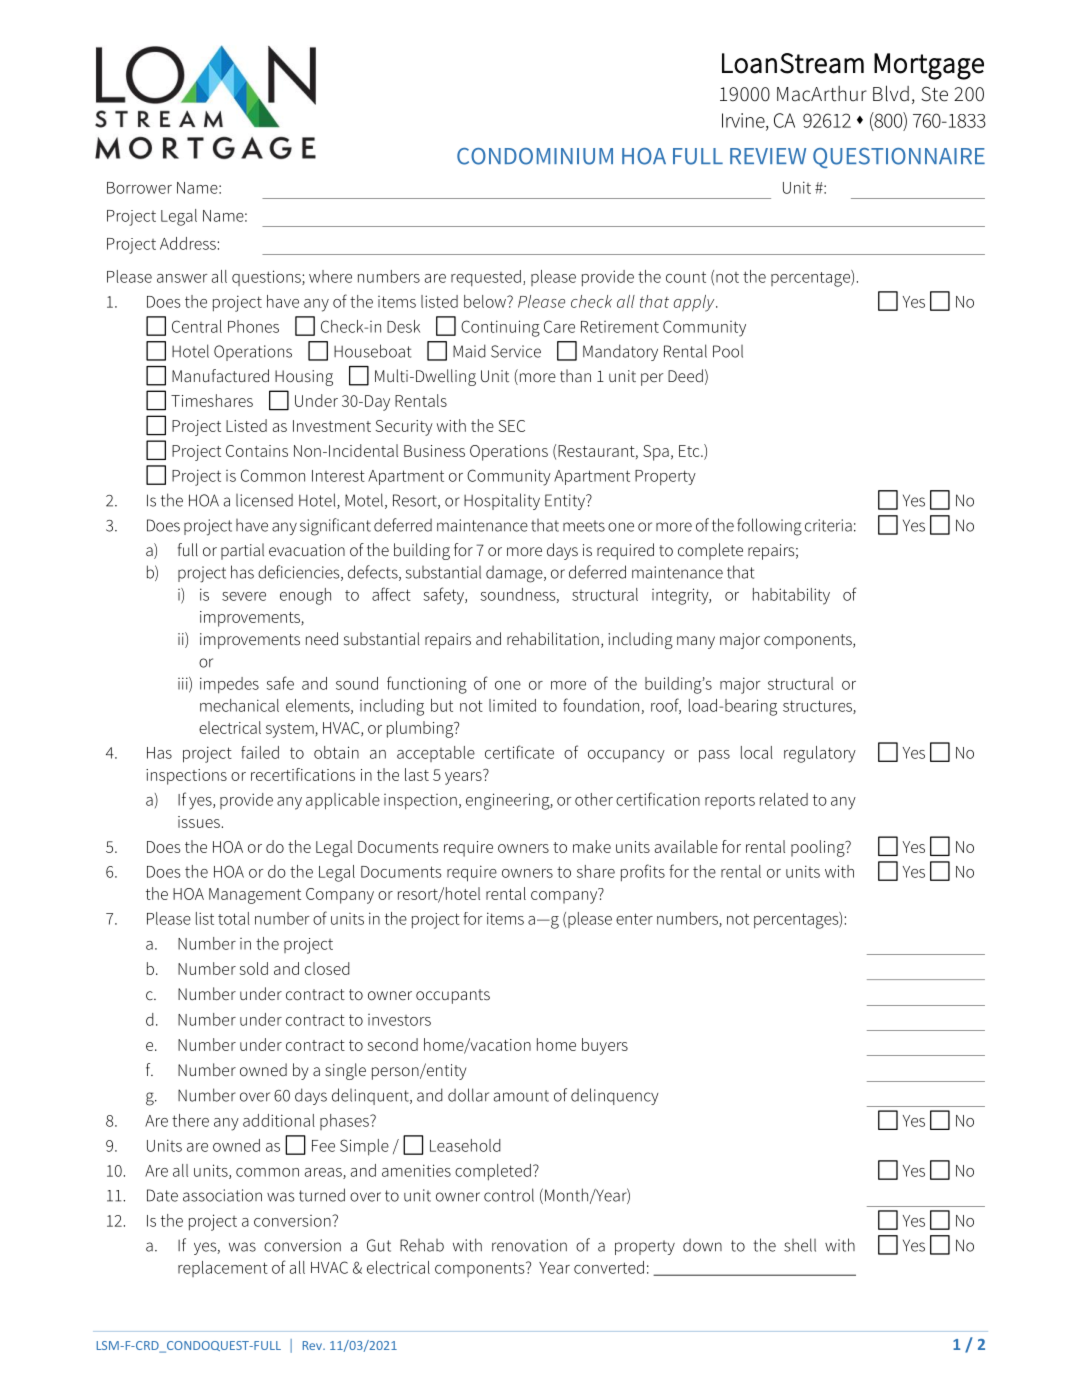 The width and height of the document is (1081, 1399). What do you see at coordinates (502, 501) in the document?
I see `Hospitality` at bounding box center [502, 501].
